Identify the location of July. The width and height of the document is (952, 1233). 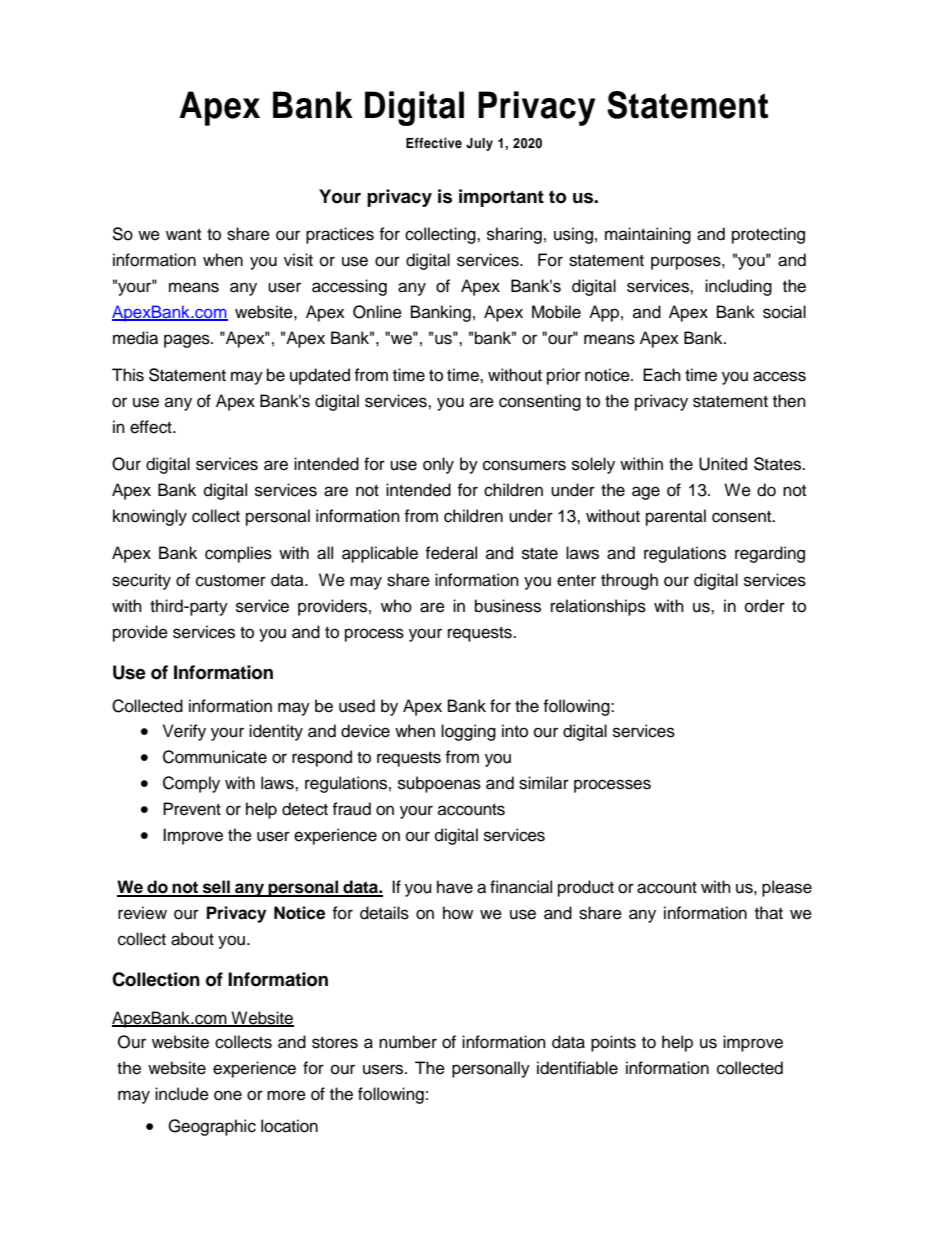
(479, 144).
